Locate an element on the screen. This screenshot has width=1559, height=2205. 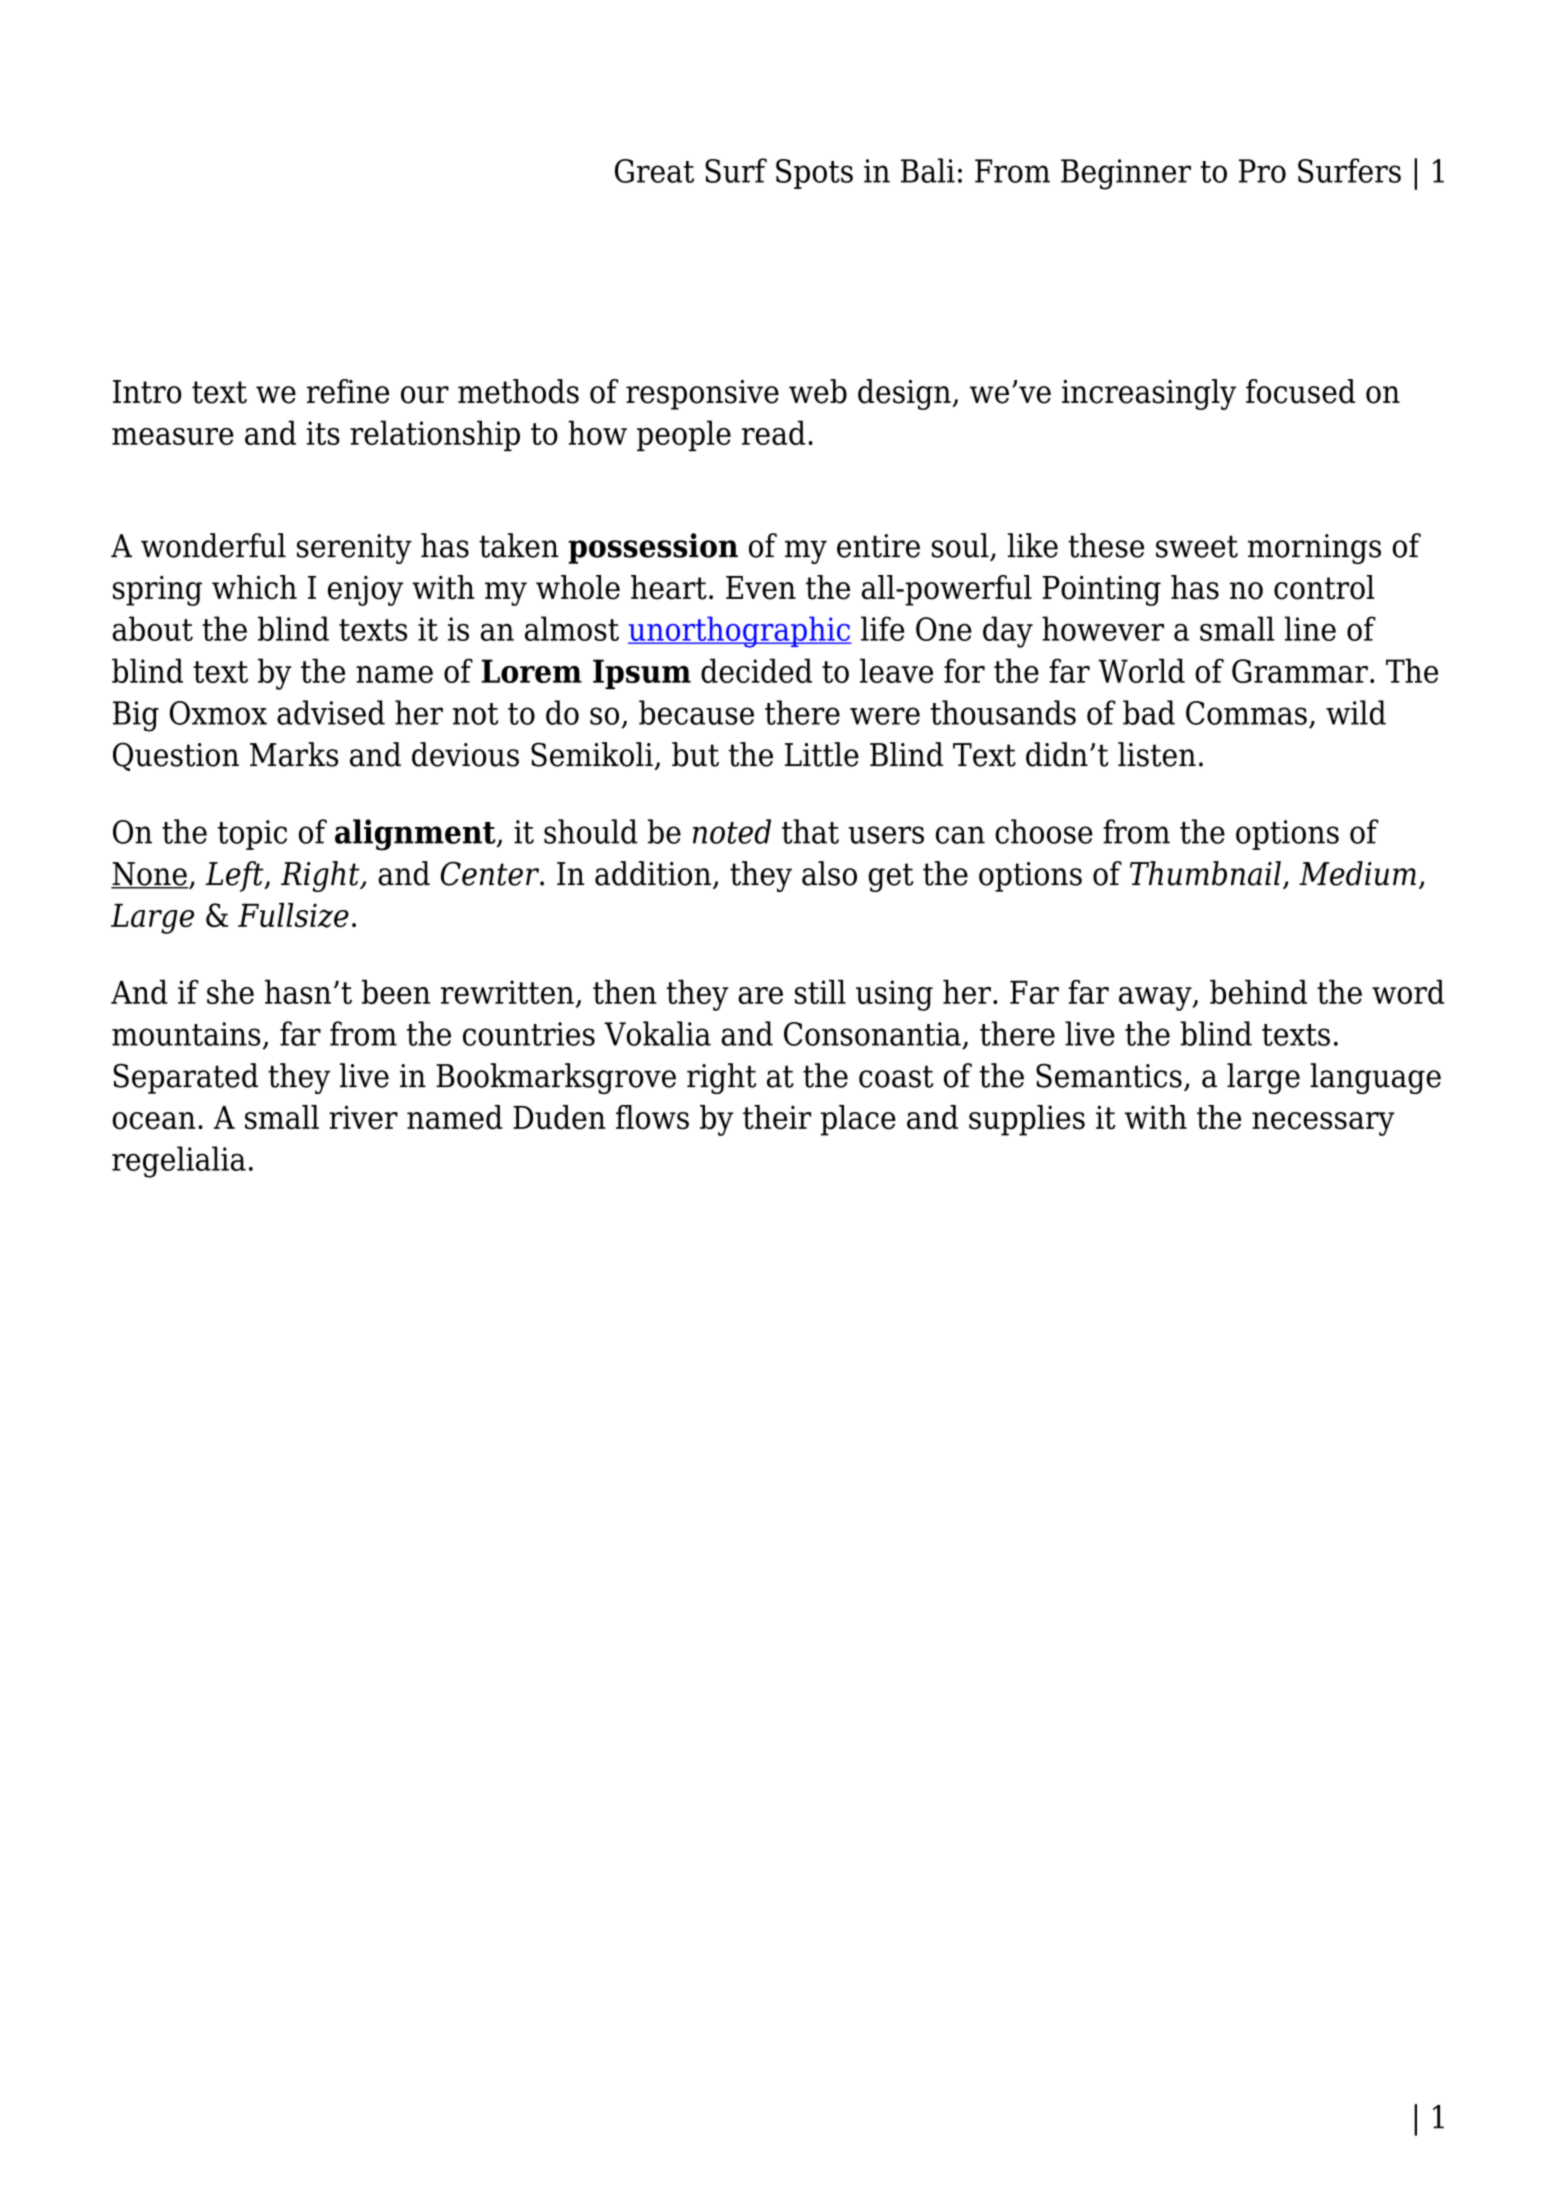
line is located at coordinates (1310, 628).
